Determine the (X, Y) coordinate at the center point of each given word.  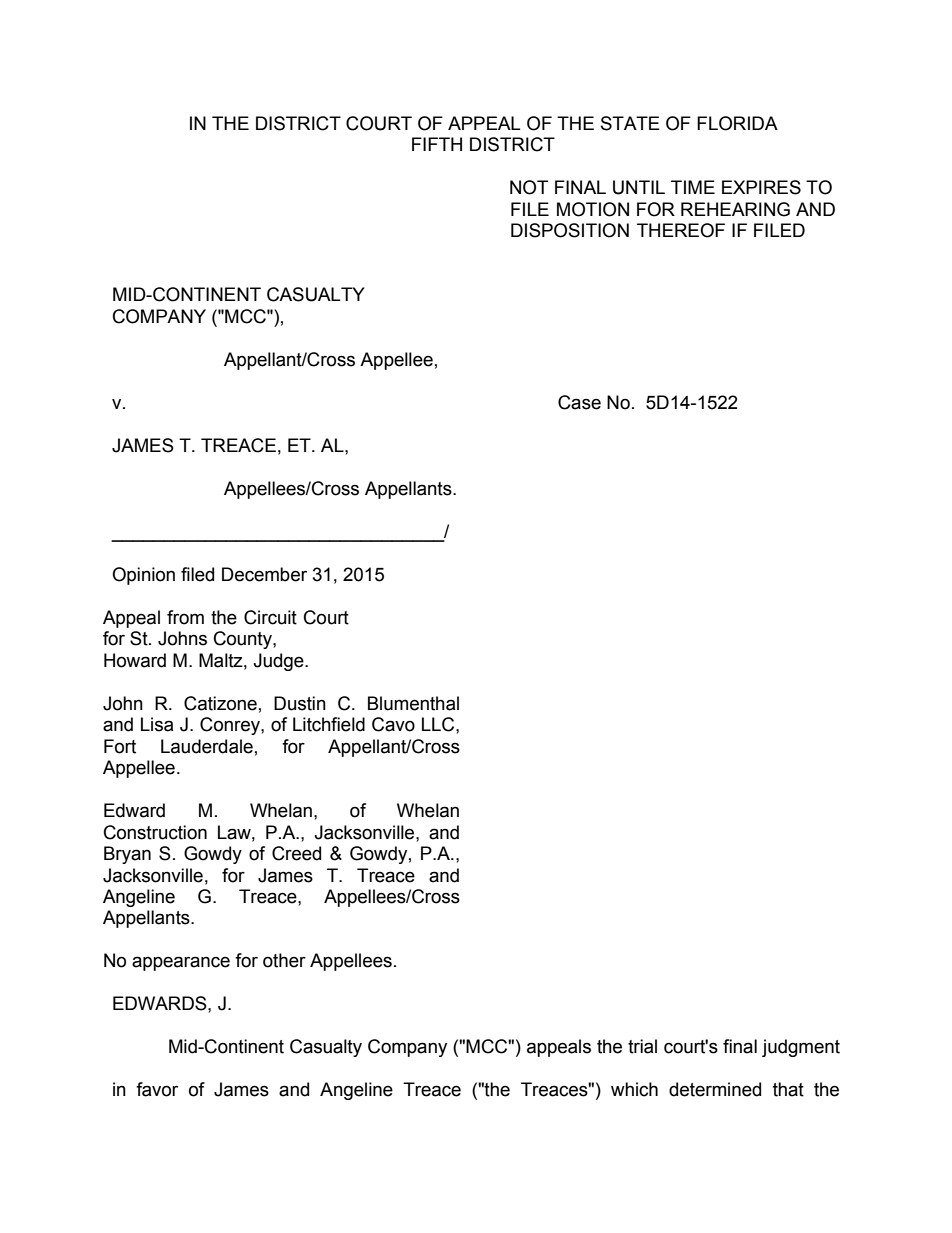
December (264, 574)
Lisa (157, 724)
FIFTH (437, 144)
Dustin (300, 703)
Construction (155, 832)
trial (642, 1046)
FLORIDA (737, 123)
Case (579, 402)
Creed (296, 853)
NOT (529, 187)
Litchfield (329, 724)
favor (157, 1089)
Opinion (143, 576)
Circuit (270, 617)
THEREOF (681, 230)
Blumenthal (413, 703)
